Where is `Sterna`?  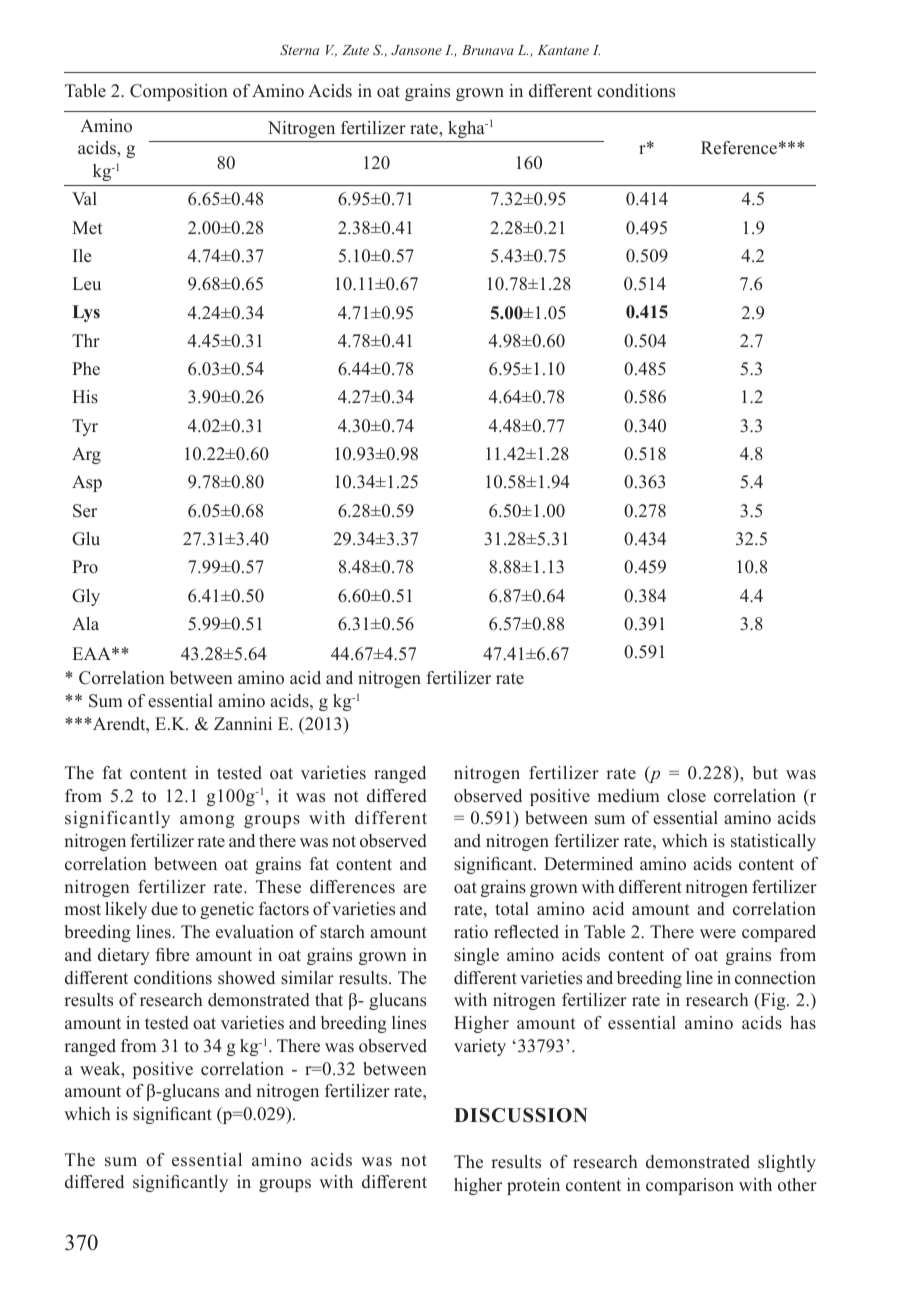
Sterna is located at coordinates (299, 49).
